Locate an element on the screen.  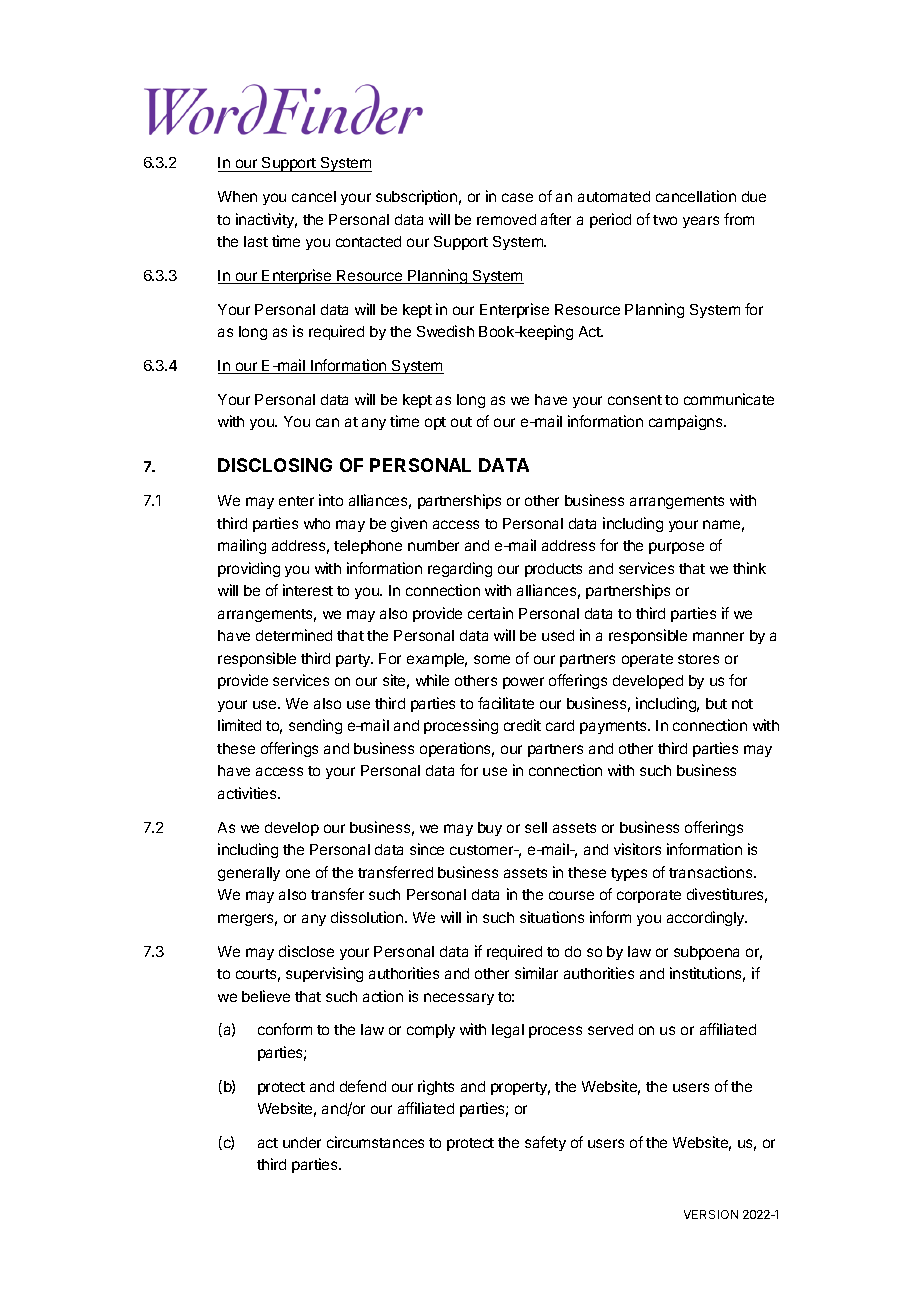
last is located at coordinates (256, 241).
